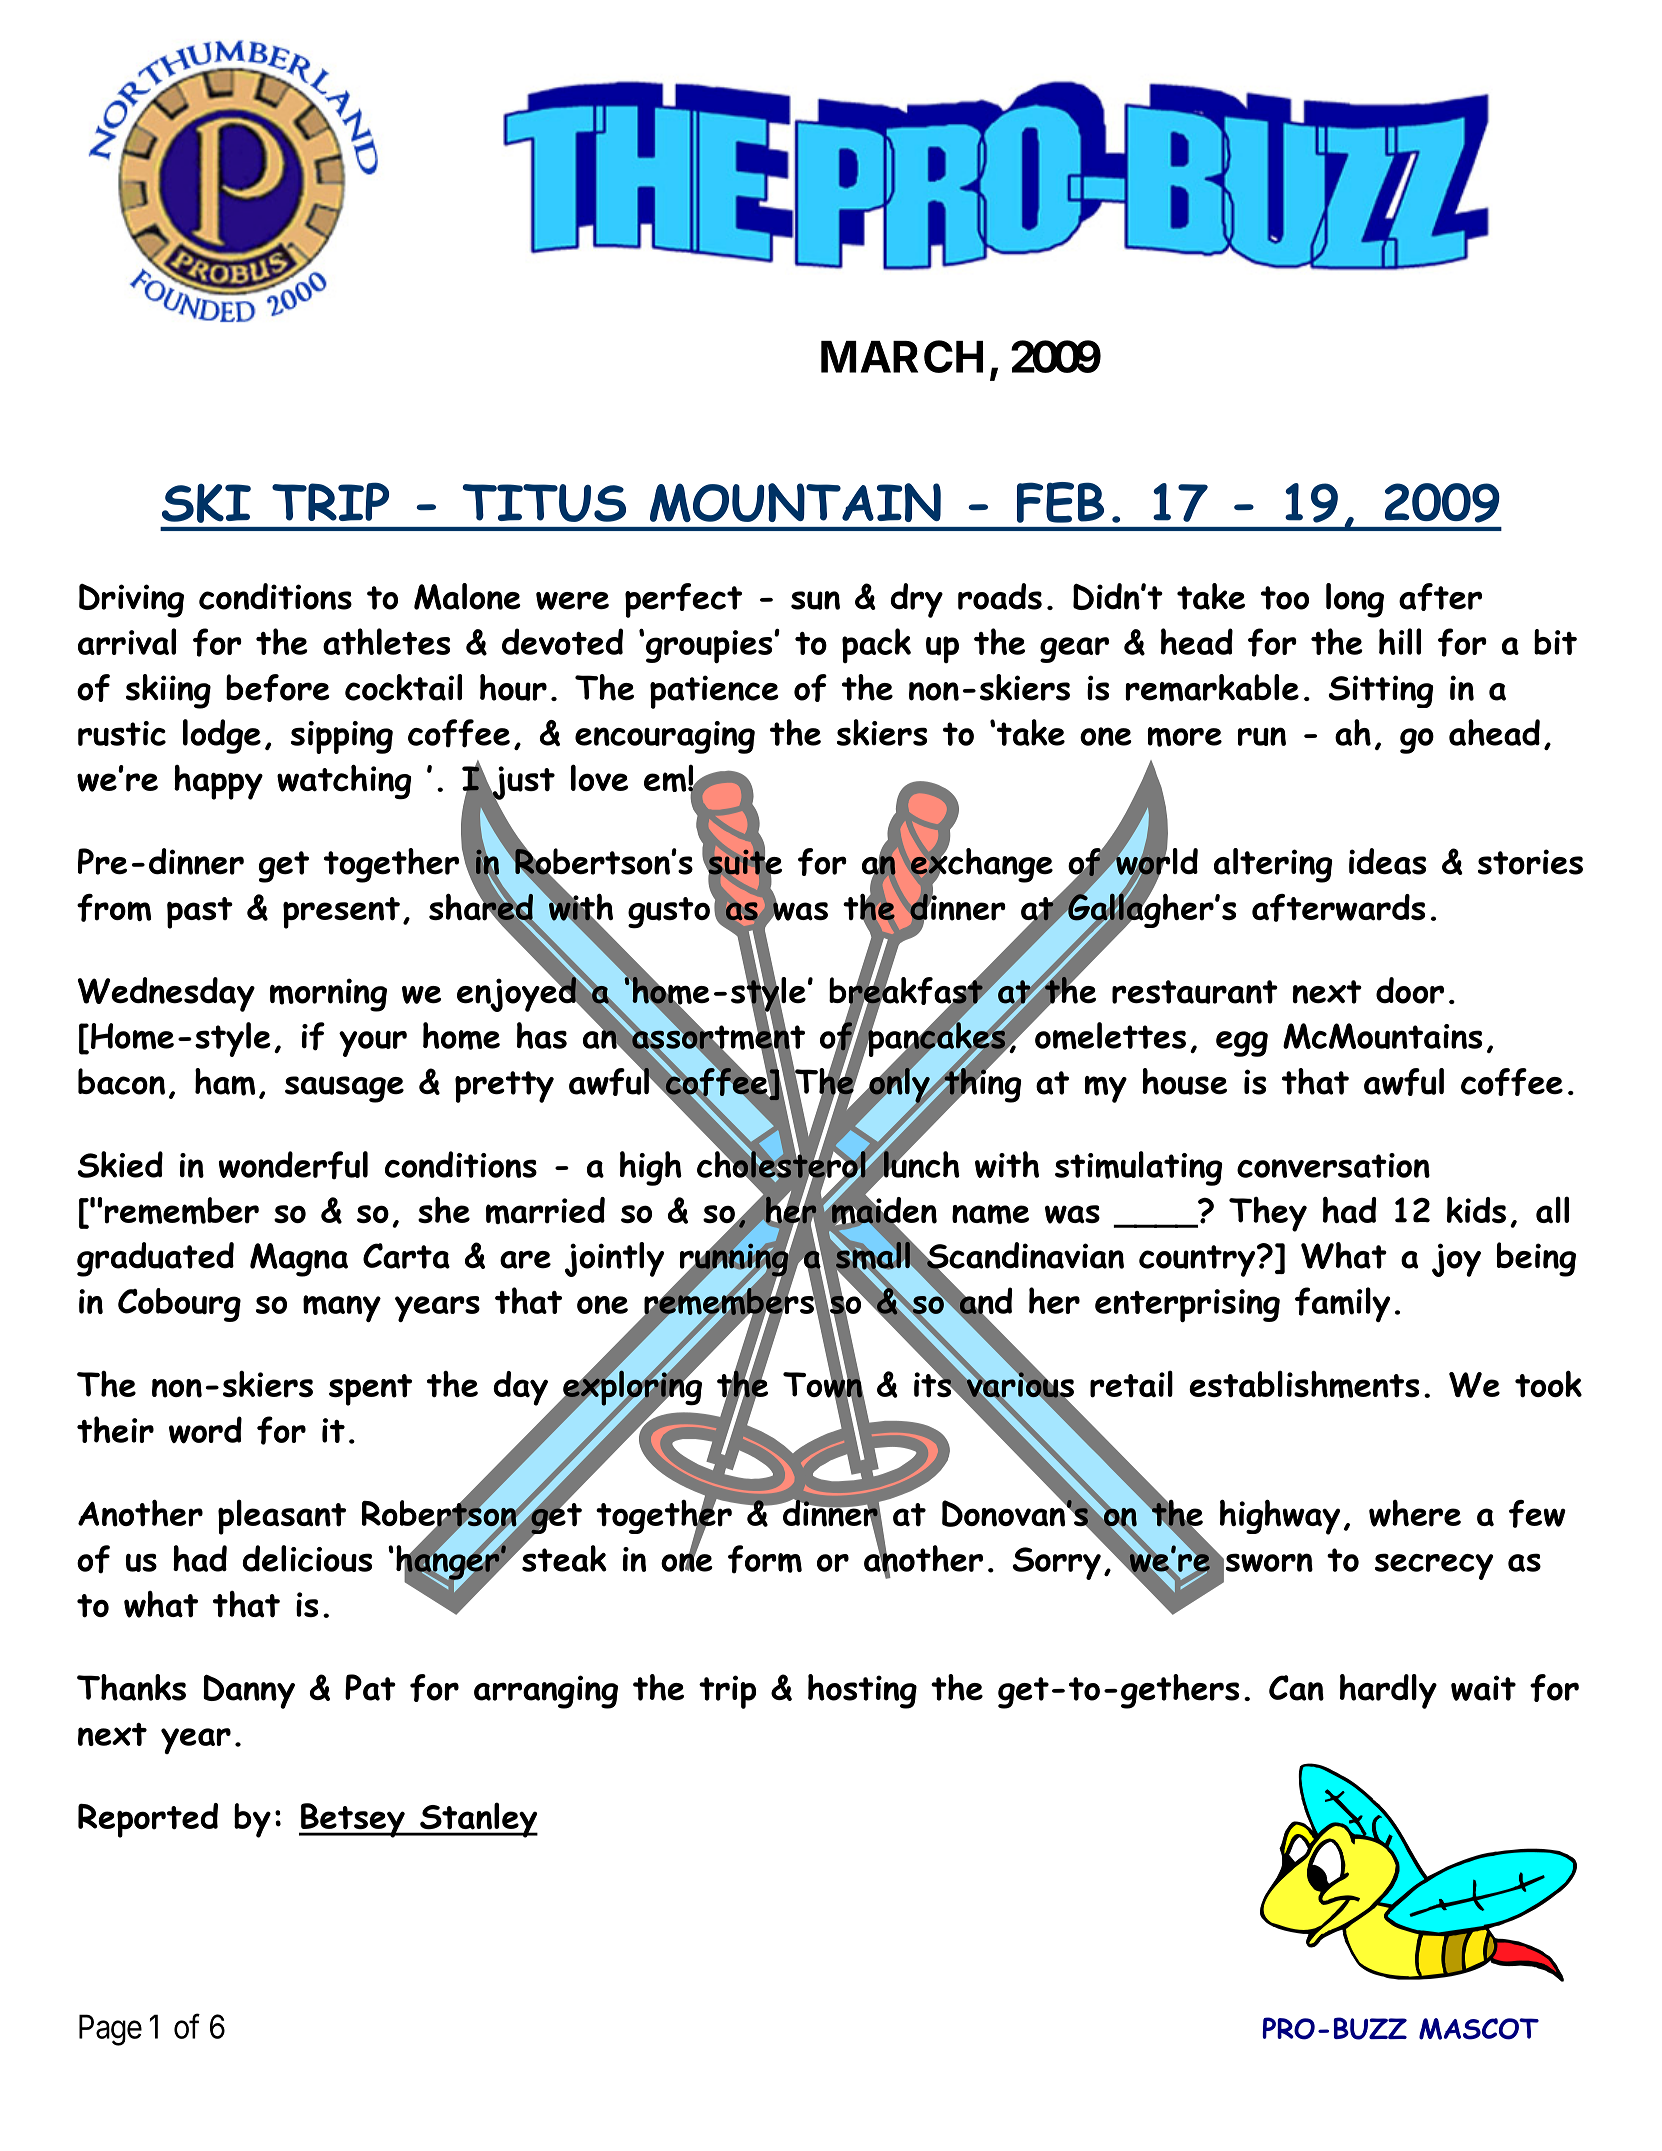 Image resolution: width=1662 pixels, height=2151 pixels. What do you see at coordinates (478, 1820) in the screenshot?
I see `Stanley` at bounding box center [478, 1820].
